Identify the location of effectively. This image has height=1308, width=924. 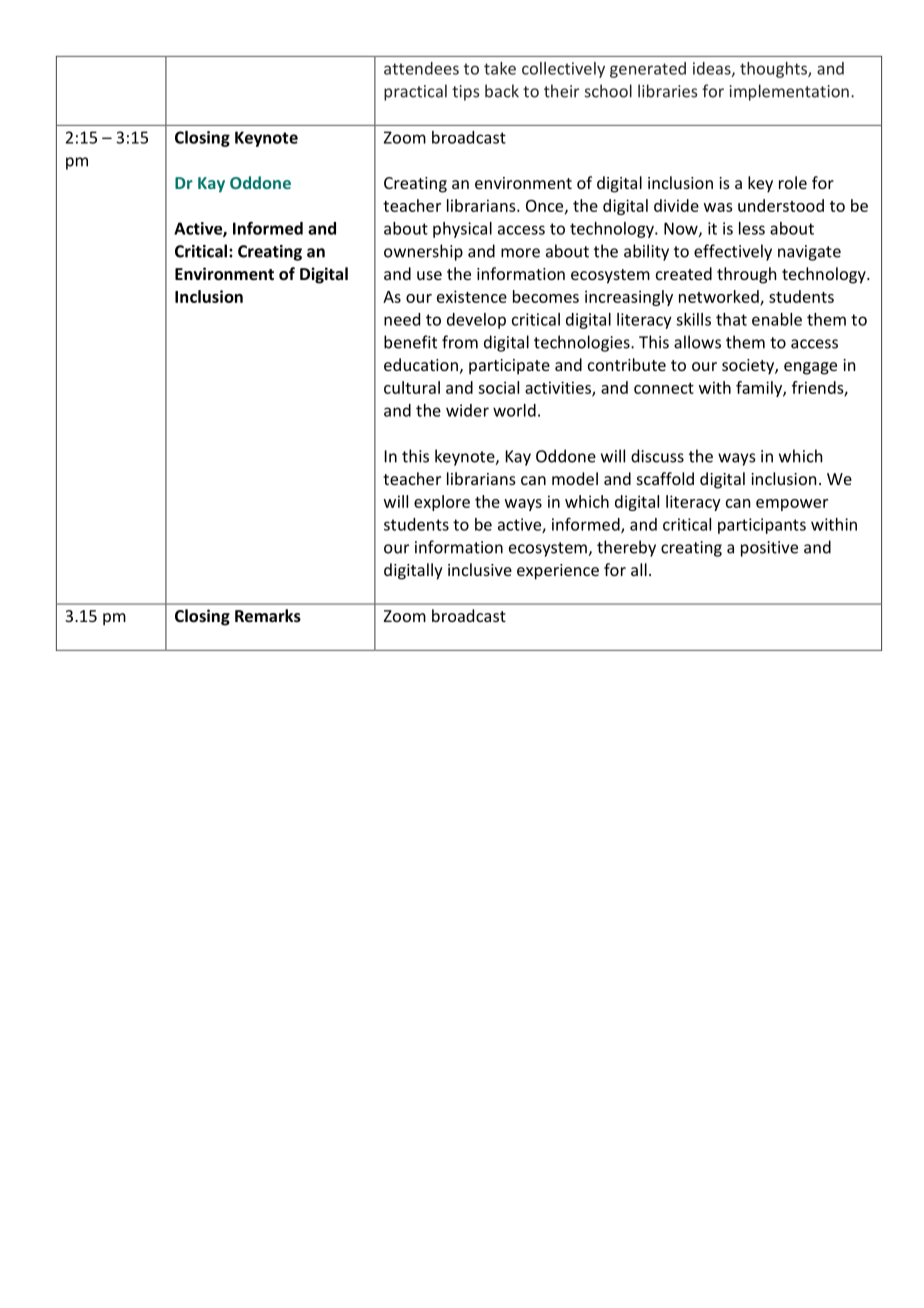
(733, 252).
